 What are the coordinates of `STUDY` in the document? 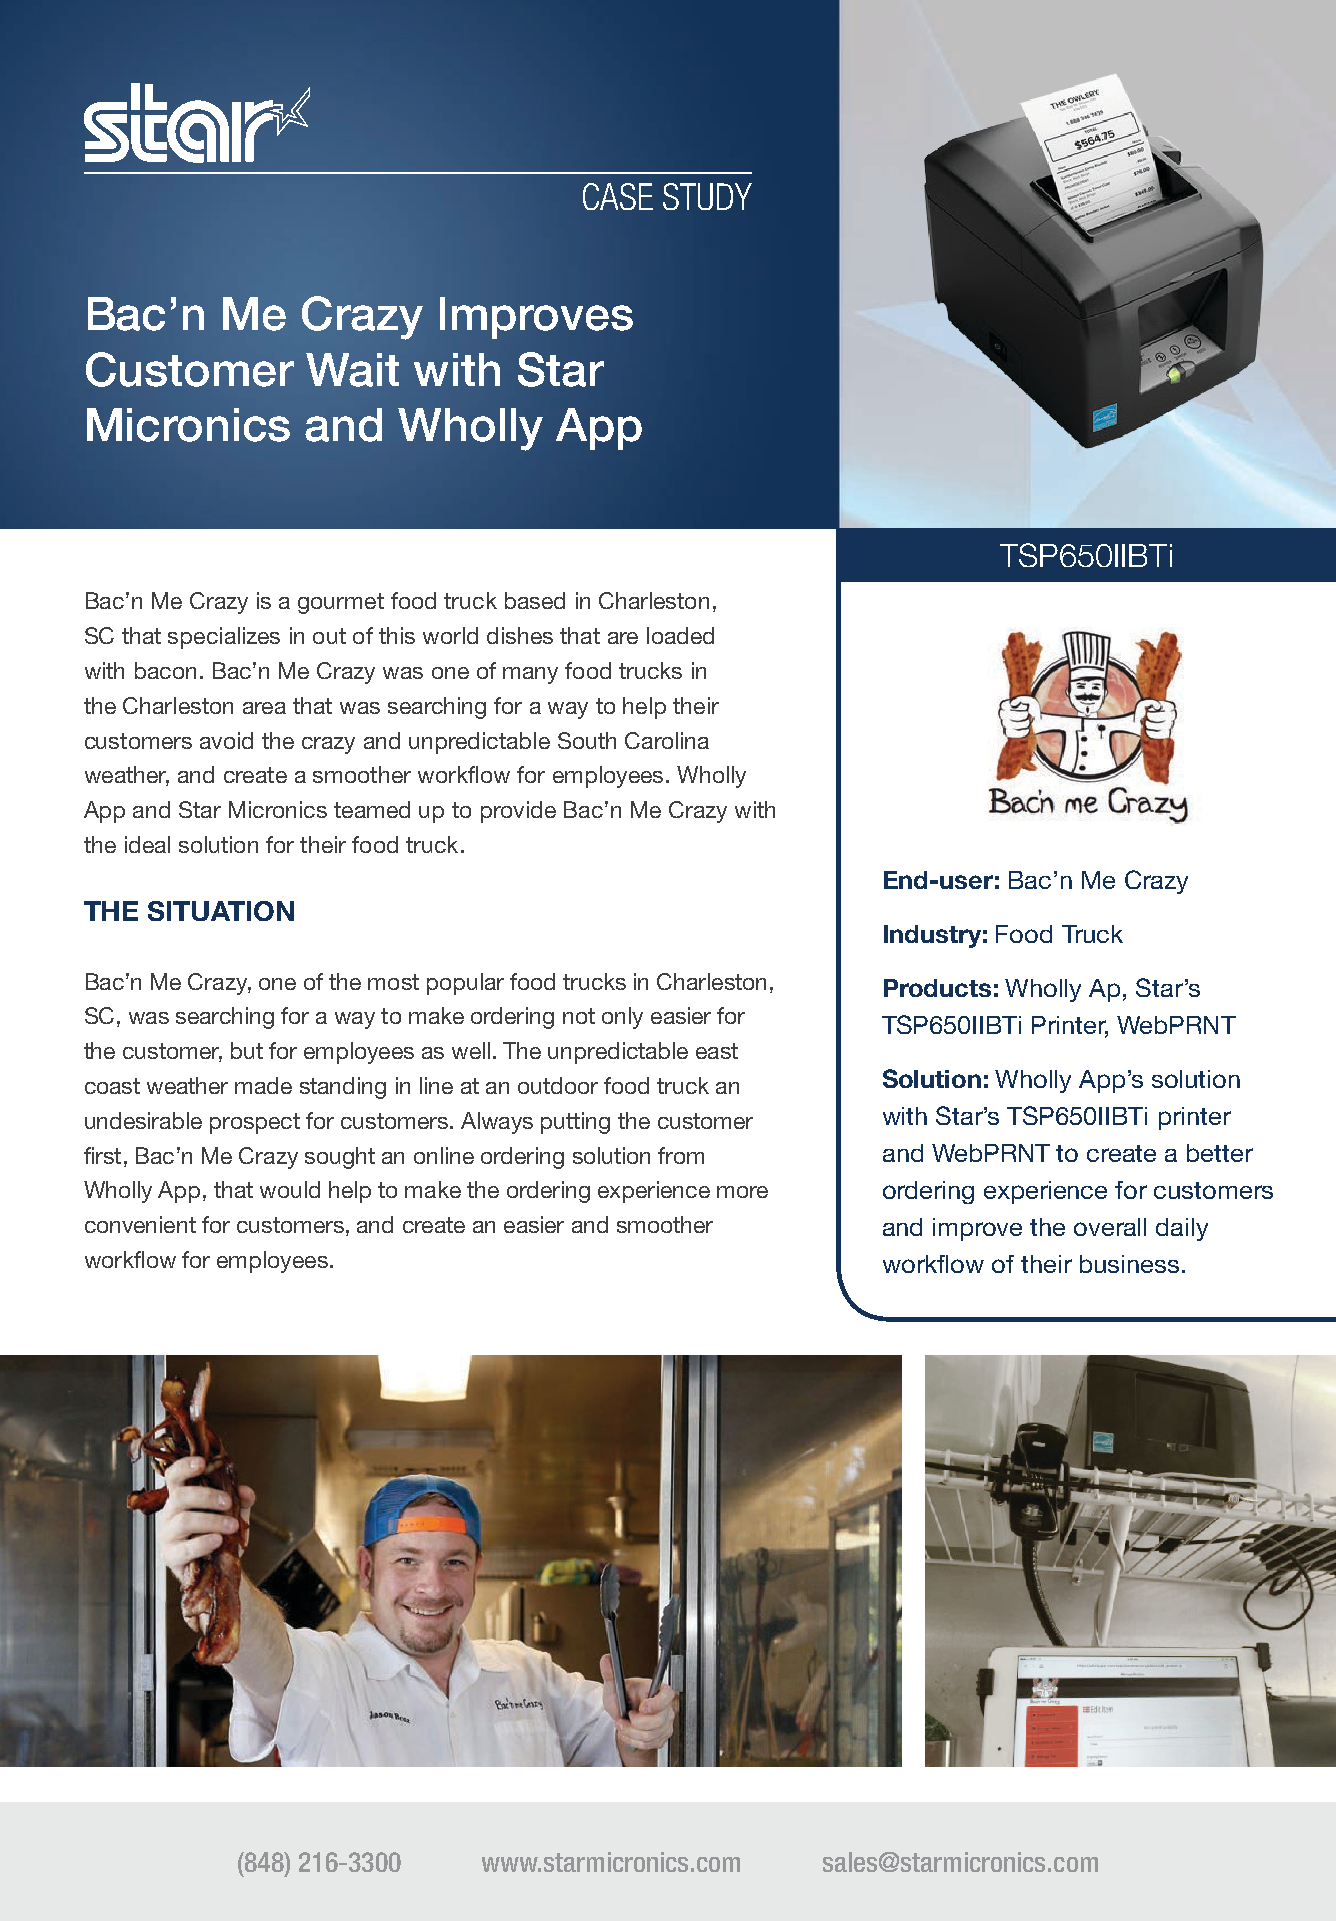 It's located at (707, 196).
